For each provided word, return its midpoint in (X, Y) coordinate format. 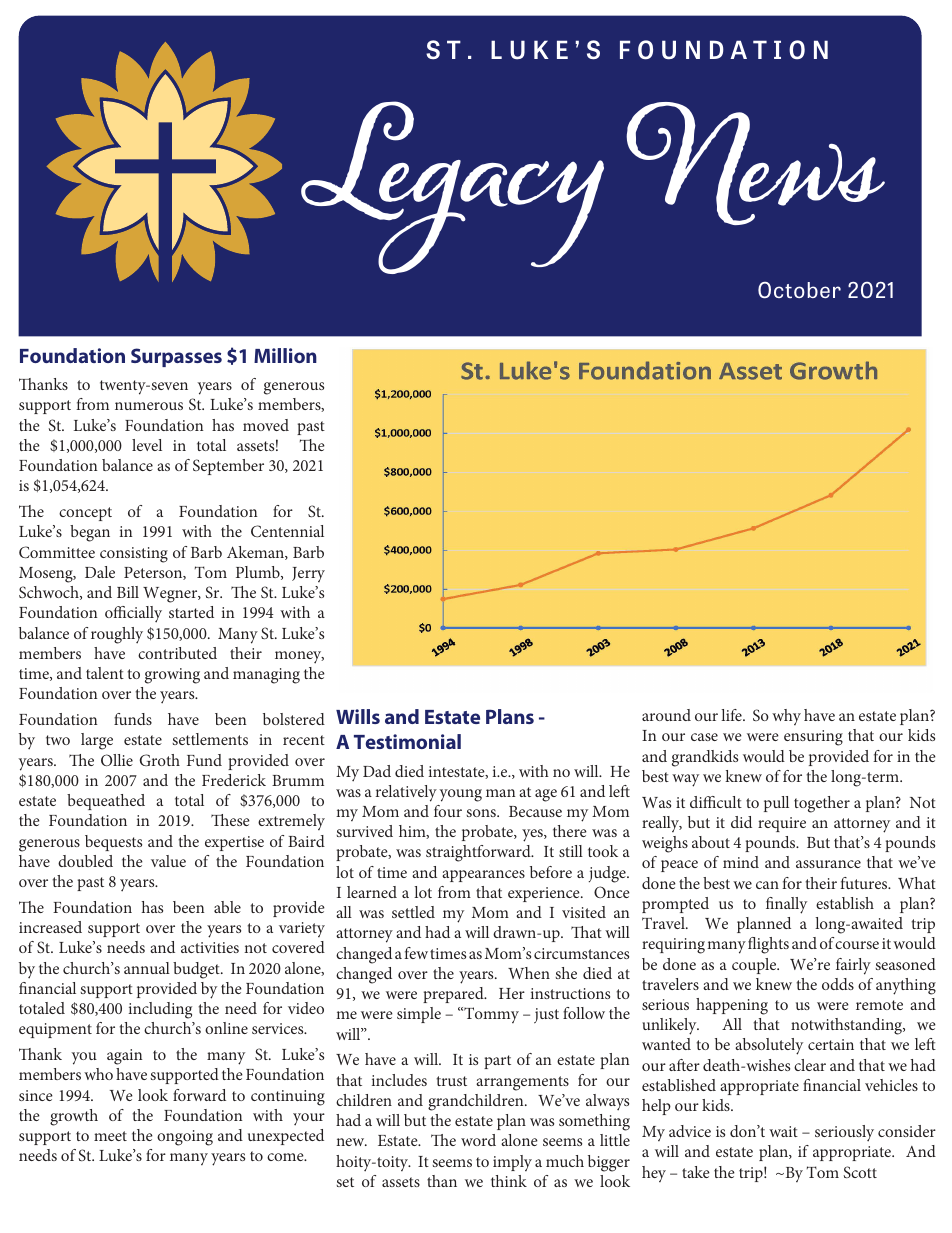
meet (110, 1136)
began (90, 533)
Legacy (452, 187)
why (786, 717)
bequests (113, 843)
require (782, 824)
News (755, 163)
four (448, 811)
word (478, 1140)
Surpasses (176, 357)
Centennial (287, 531)
